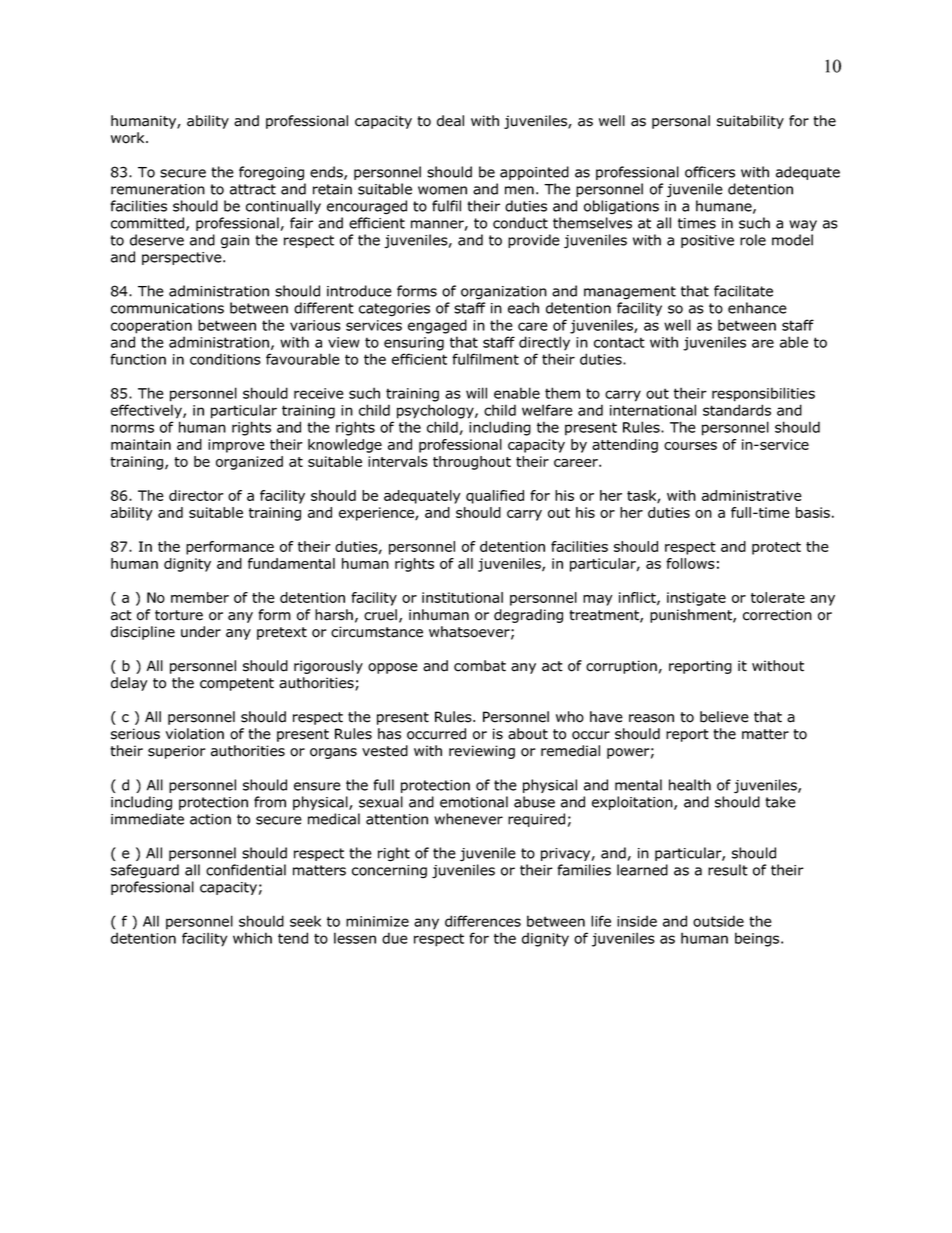 This image has width=952, height=1233. Describe the element at coordinates (710, 172) in the image. I see `officers` at that location.
